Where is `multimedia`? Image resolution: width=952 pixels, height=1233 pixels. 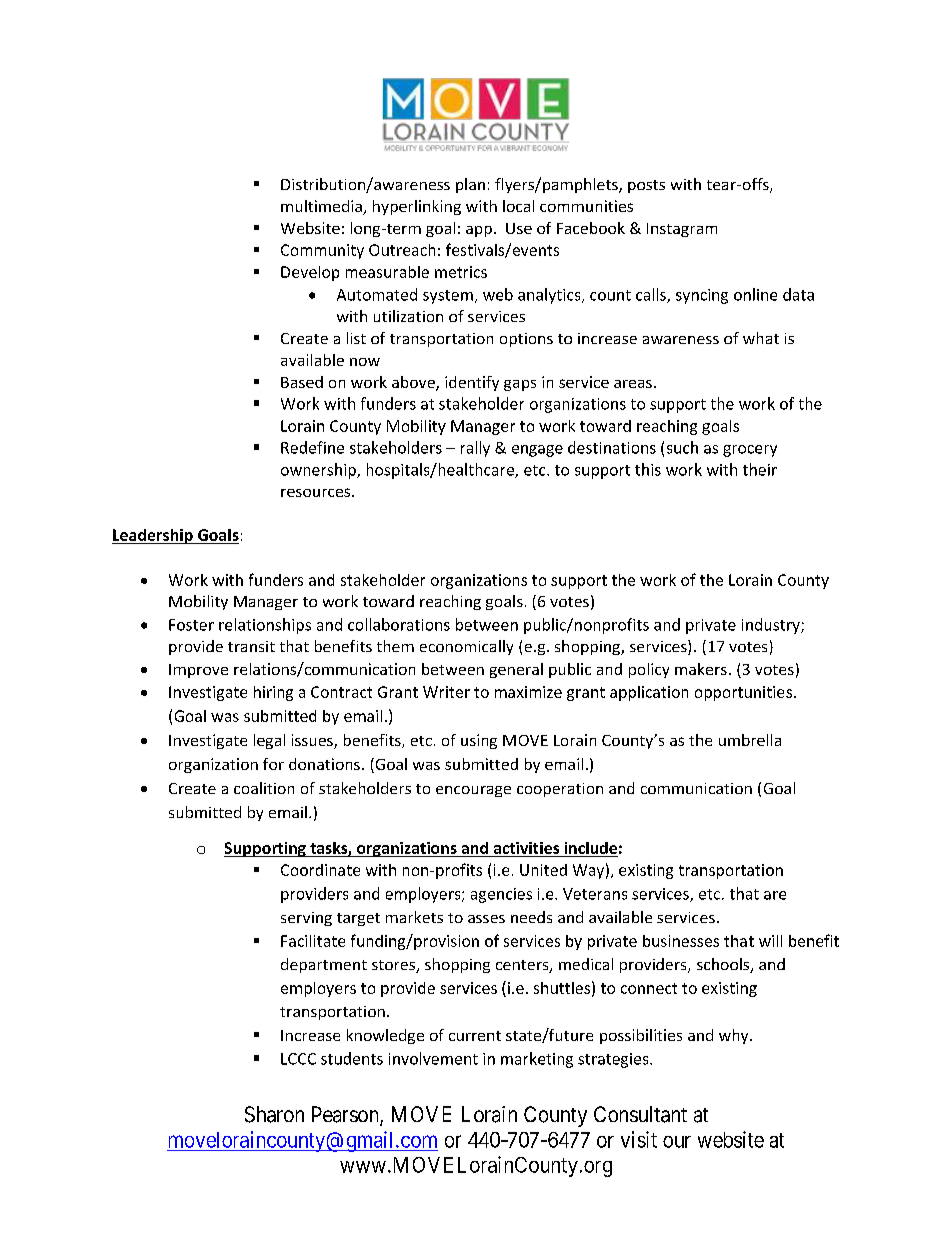
multimedia is located at coordinates (322, 207).
